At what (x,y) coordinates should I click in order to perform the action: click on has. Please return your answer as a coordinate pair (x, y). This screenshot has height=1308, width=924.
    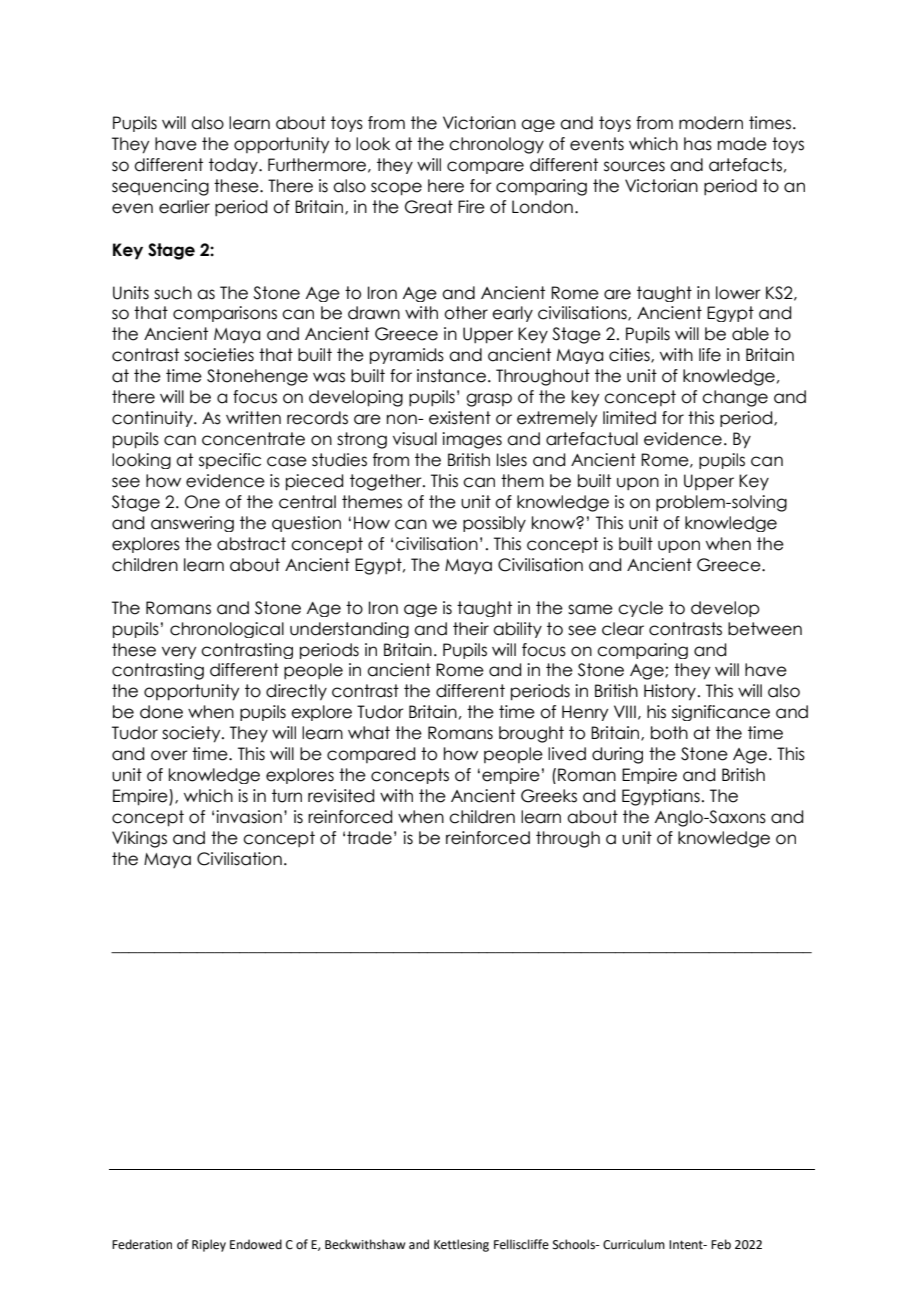
    Looking at the image, I should click on (698, 144).
